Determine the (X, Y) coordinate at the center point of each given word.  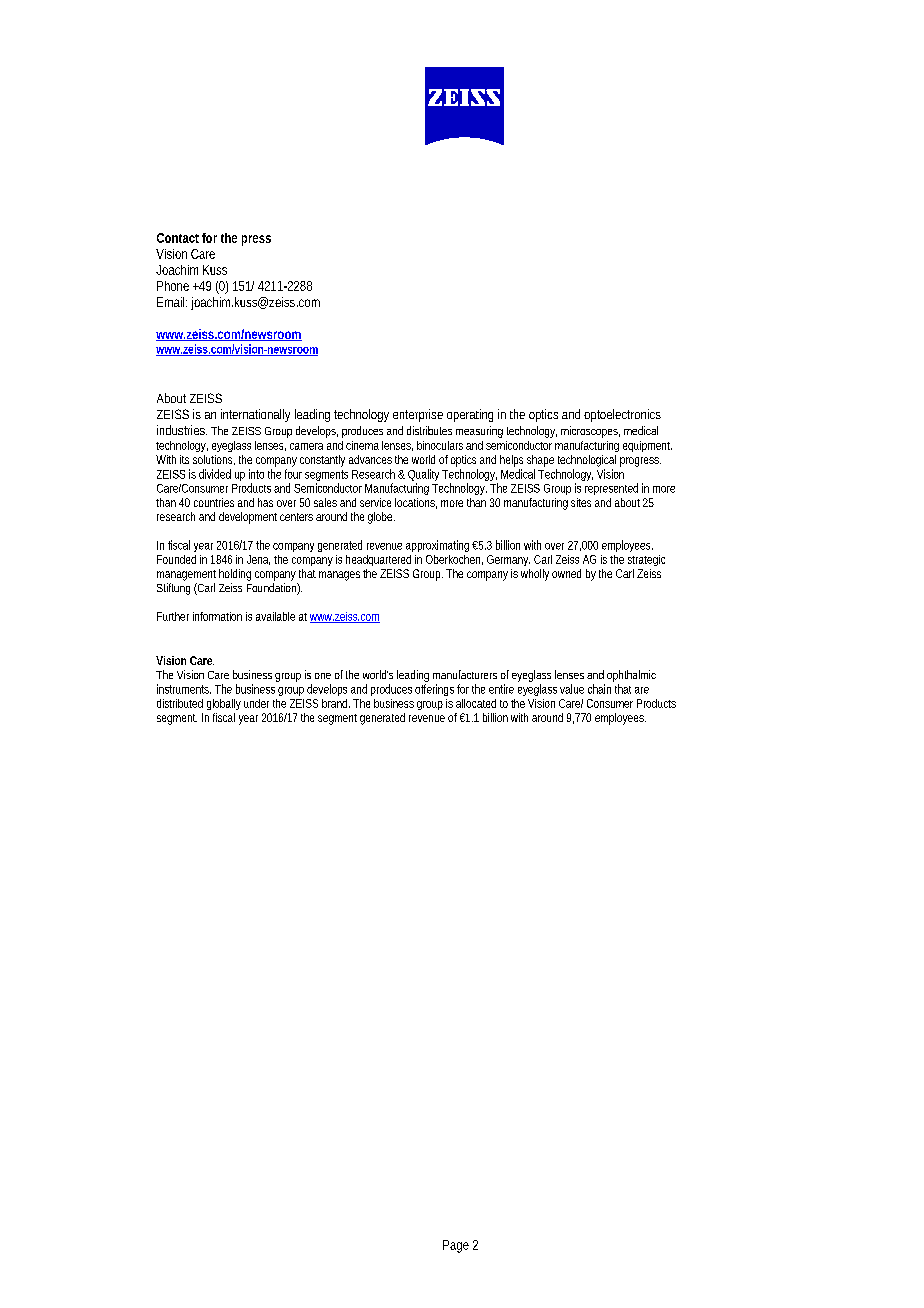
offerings (434, 690)
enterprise (418, 415)
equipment (647, 446)
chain (599, 689)
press (256, 240)
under (256, 703)
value (572, 689)
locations (416, 503)
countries (214, 502)
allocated (476, 703)
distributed (180, 703)
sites (581, 502)
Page (456, 1246)
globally (224, 704)
